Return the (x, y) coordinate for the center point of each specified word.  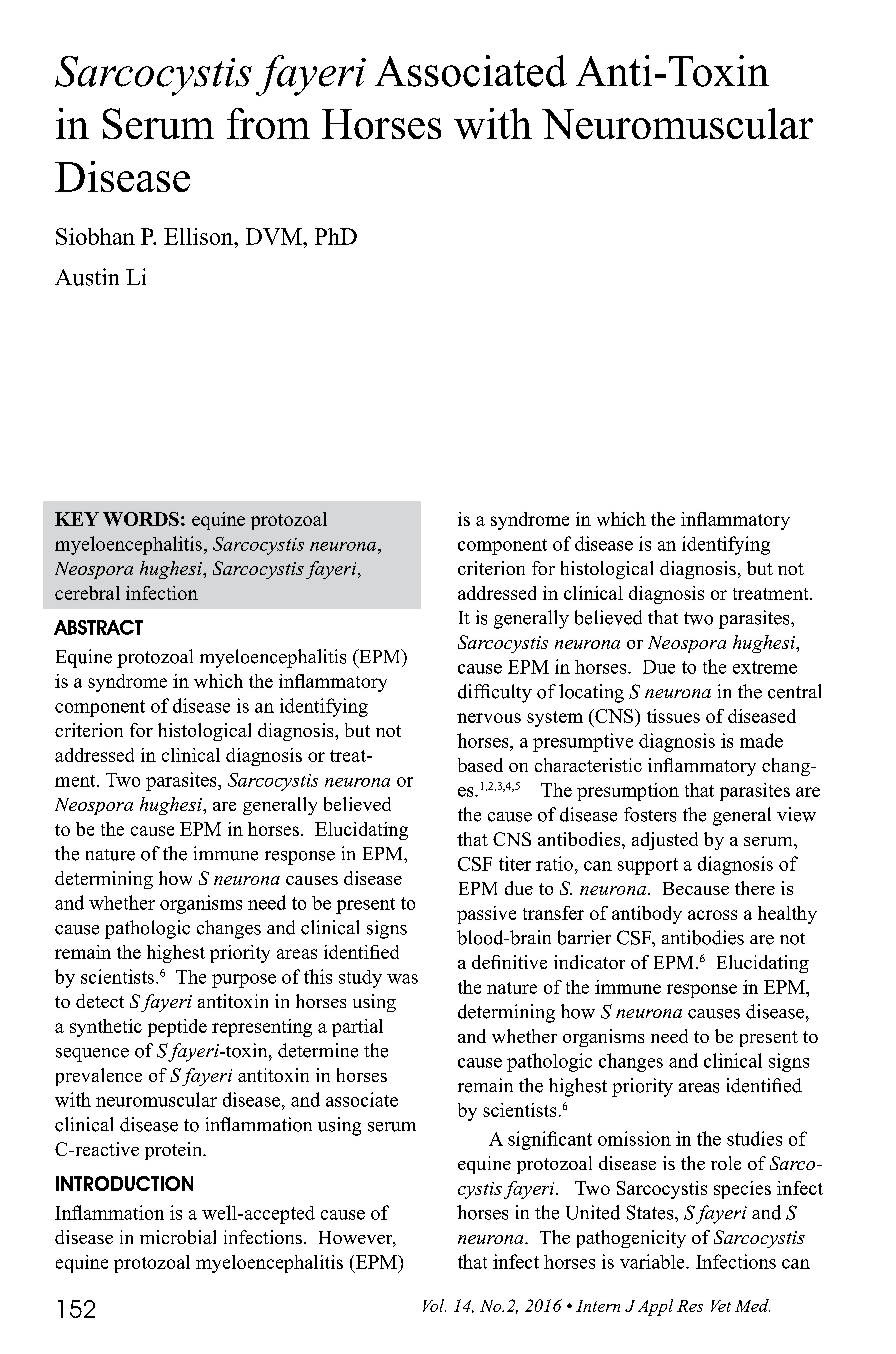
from (268, 123)
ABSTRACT (98, 627)
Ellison (199, 236)
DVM (275, 236)
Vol (434, 1305)
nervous (489, 718)
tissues (673, 716)
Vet (721, 1306)
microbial (178, 1237)
